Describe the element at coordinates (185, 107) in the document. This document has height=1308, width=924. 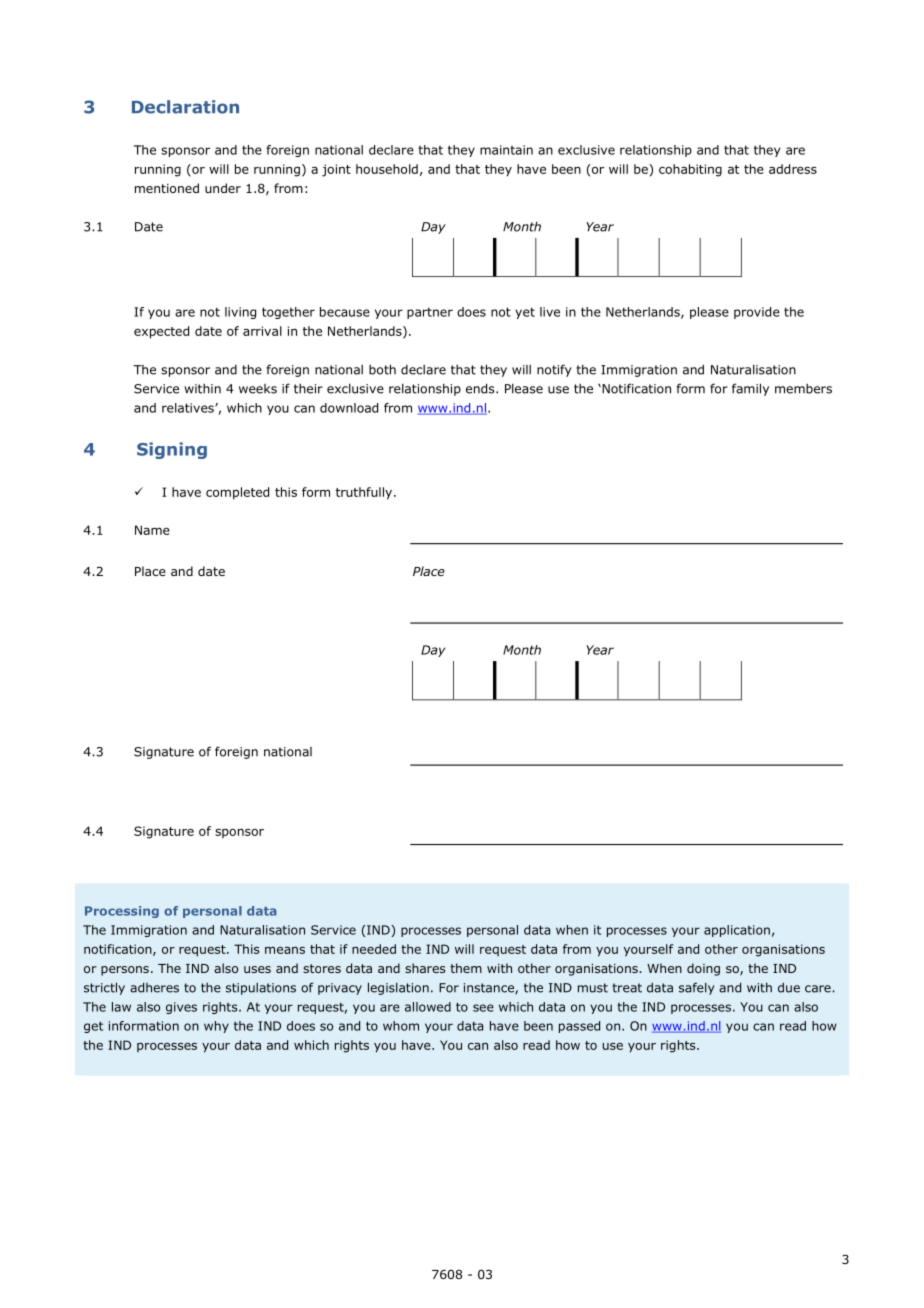
I see `Declaration` at that location.
